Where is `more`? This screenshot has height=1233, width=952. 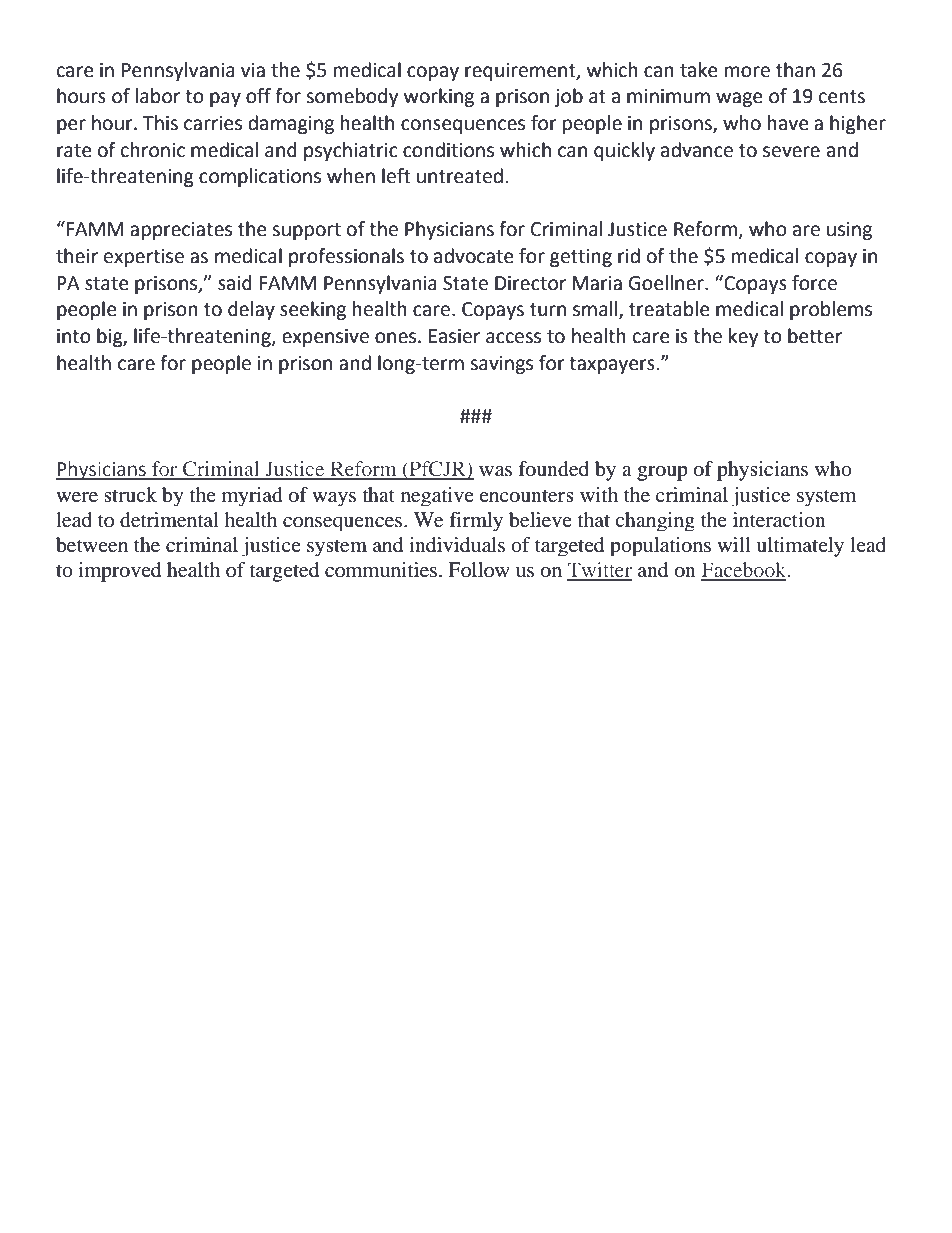
more is located at coordinates (747, 72).
